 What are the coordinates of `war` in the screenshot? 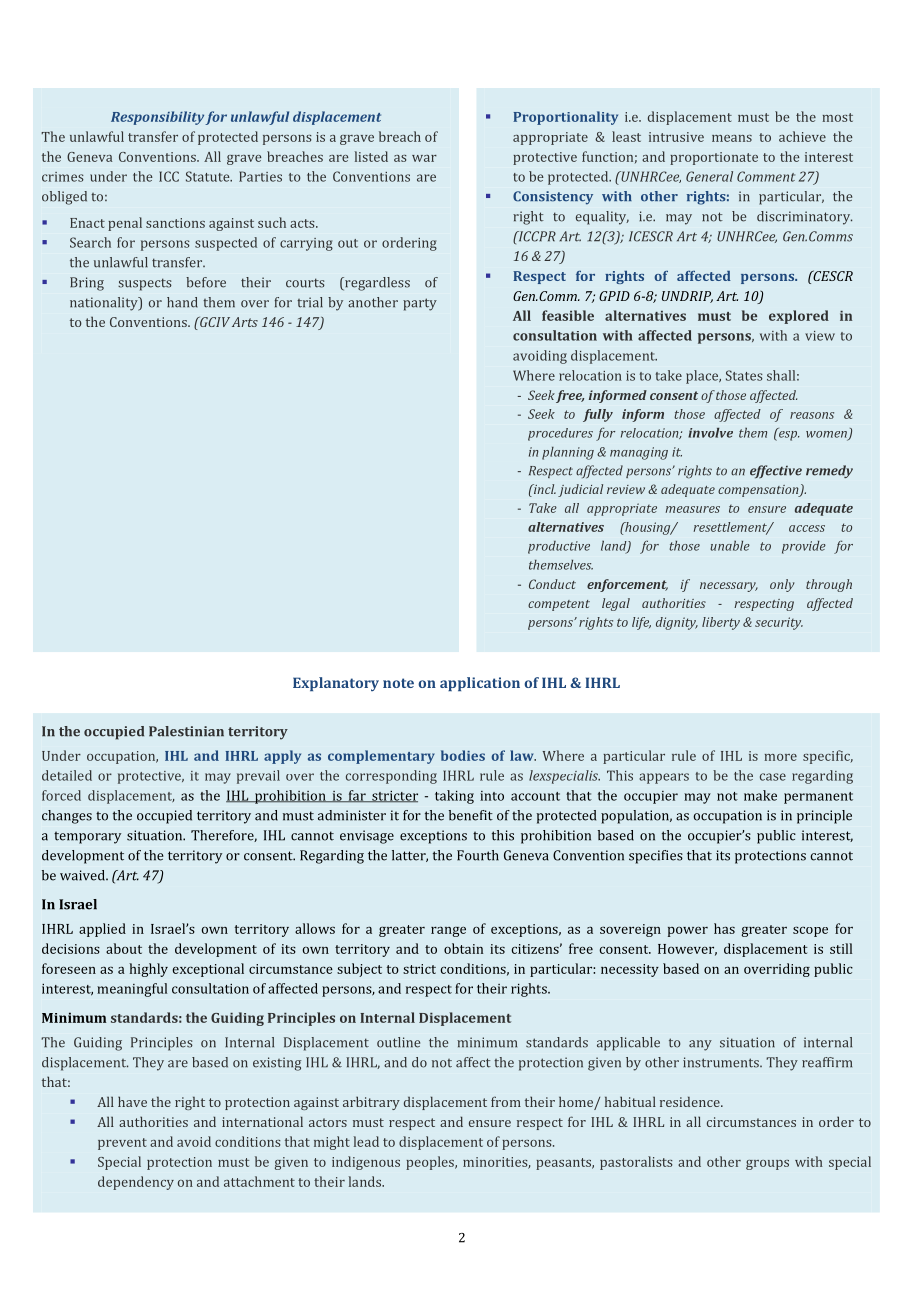 It's located at (424, 158).
